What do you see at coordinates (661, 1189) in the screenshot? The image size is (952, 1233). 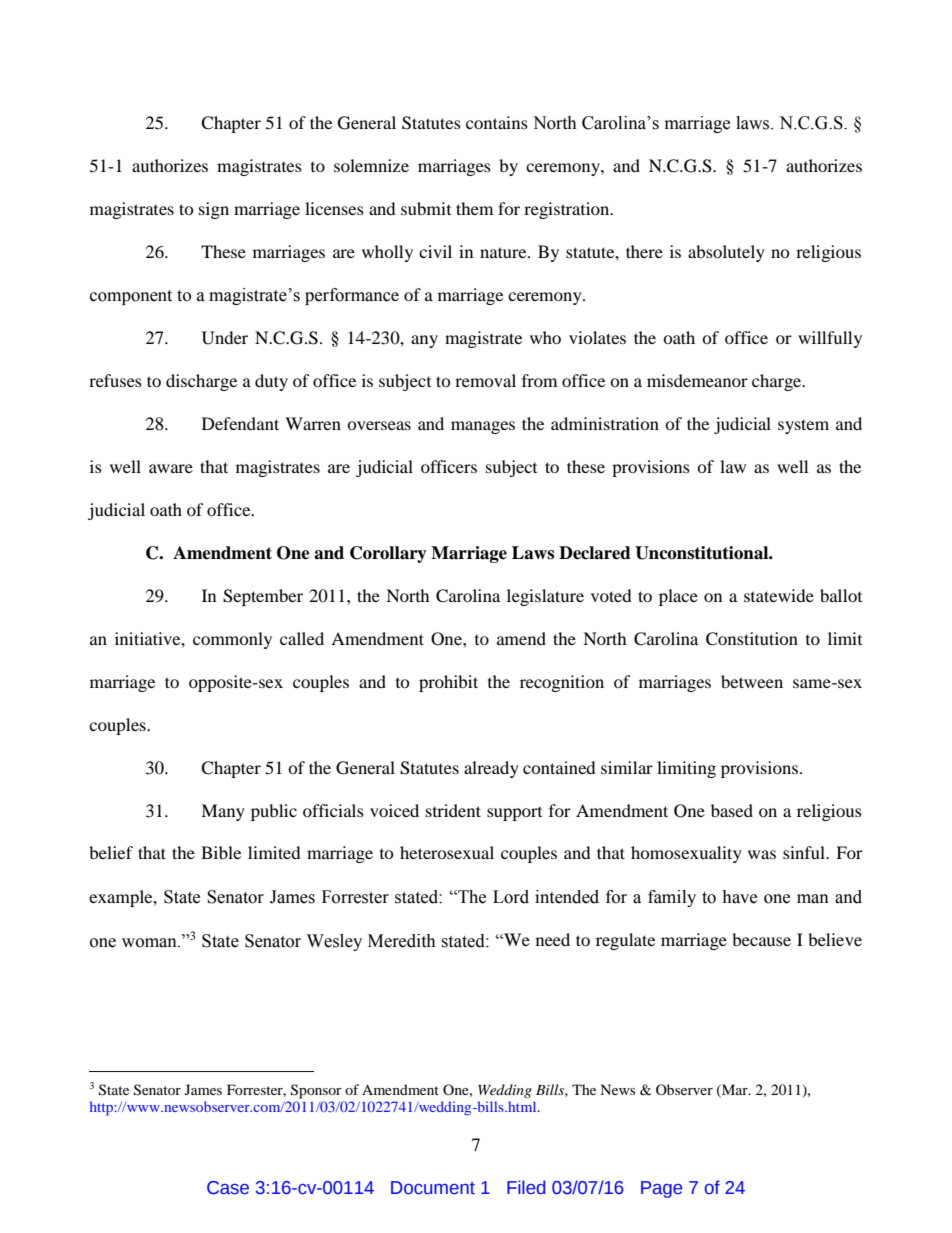 I see `Page` at bounding box center [661, 1189].
